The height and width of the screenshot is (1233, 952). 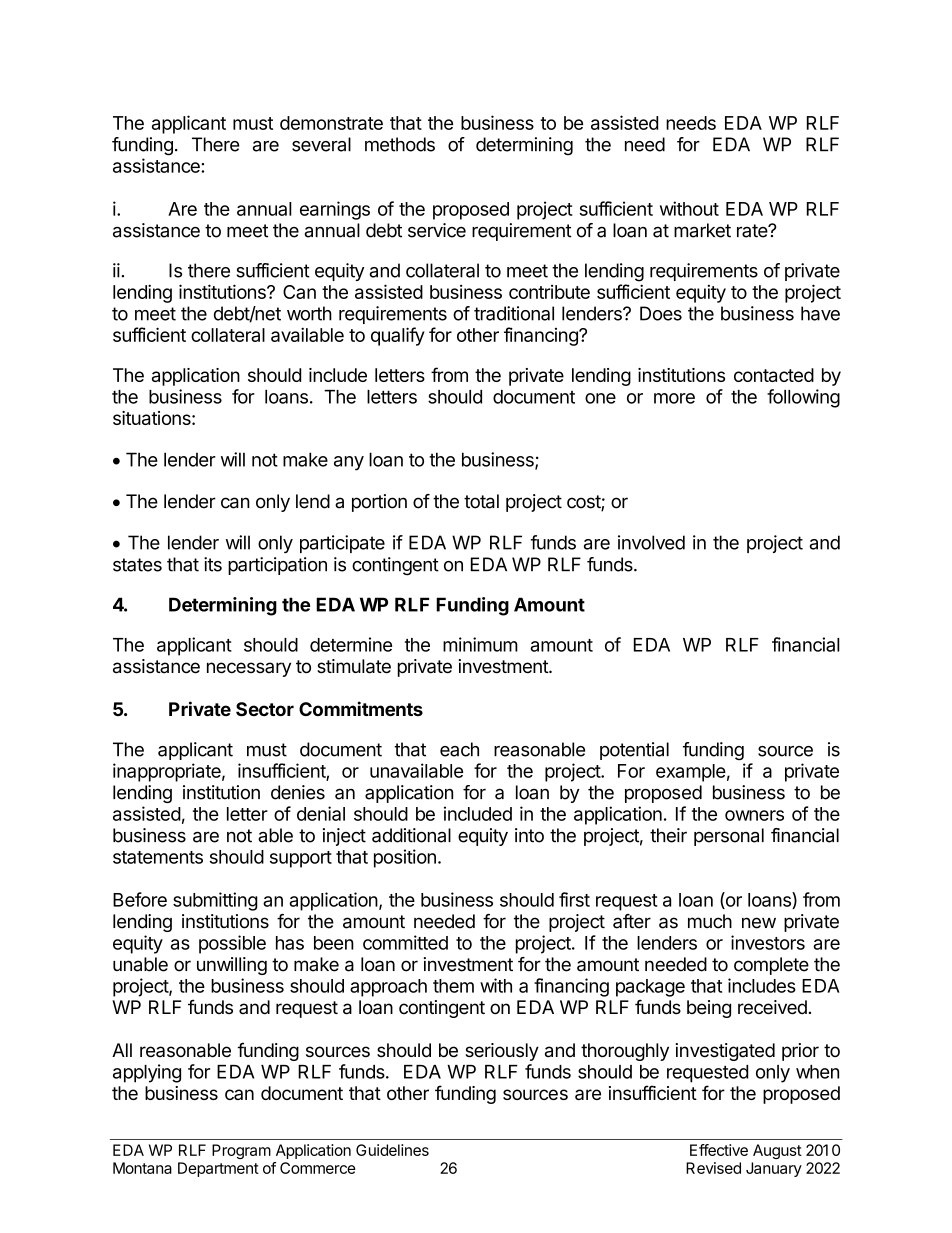 What do you see at coordinates (213, 564) in the screenshot?
I see `its` at bounding box center [213, 564].
